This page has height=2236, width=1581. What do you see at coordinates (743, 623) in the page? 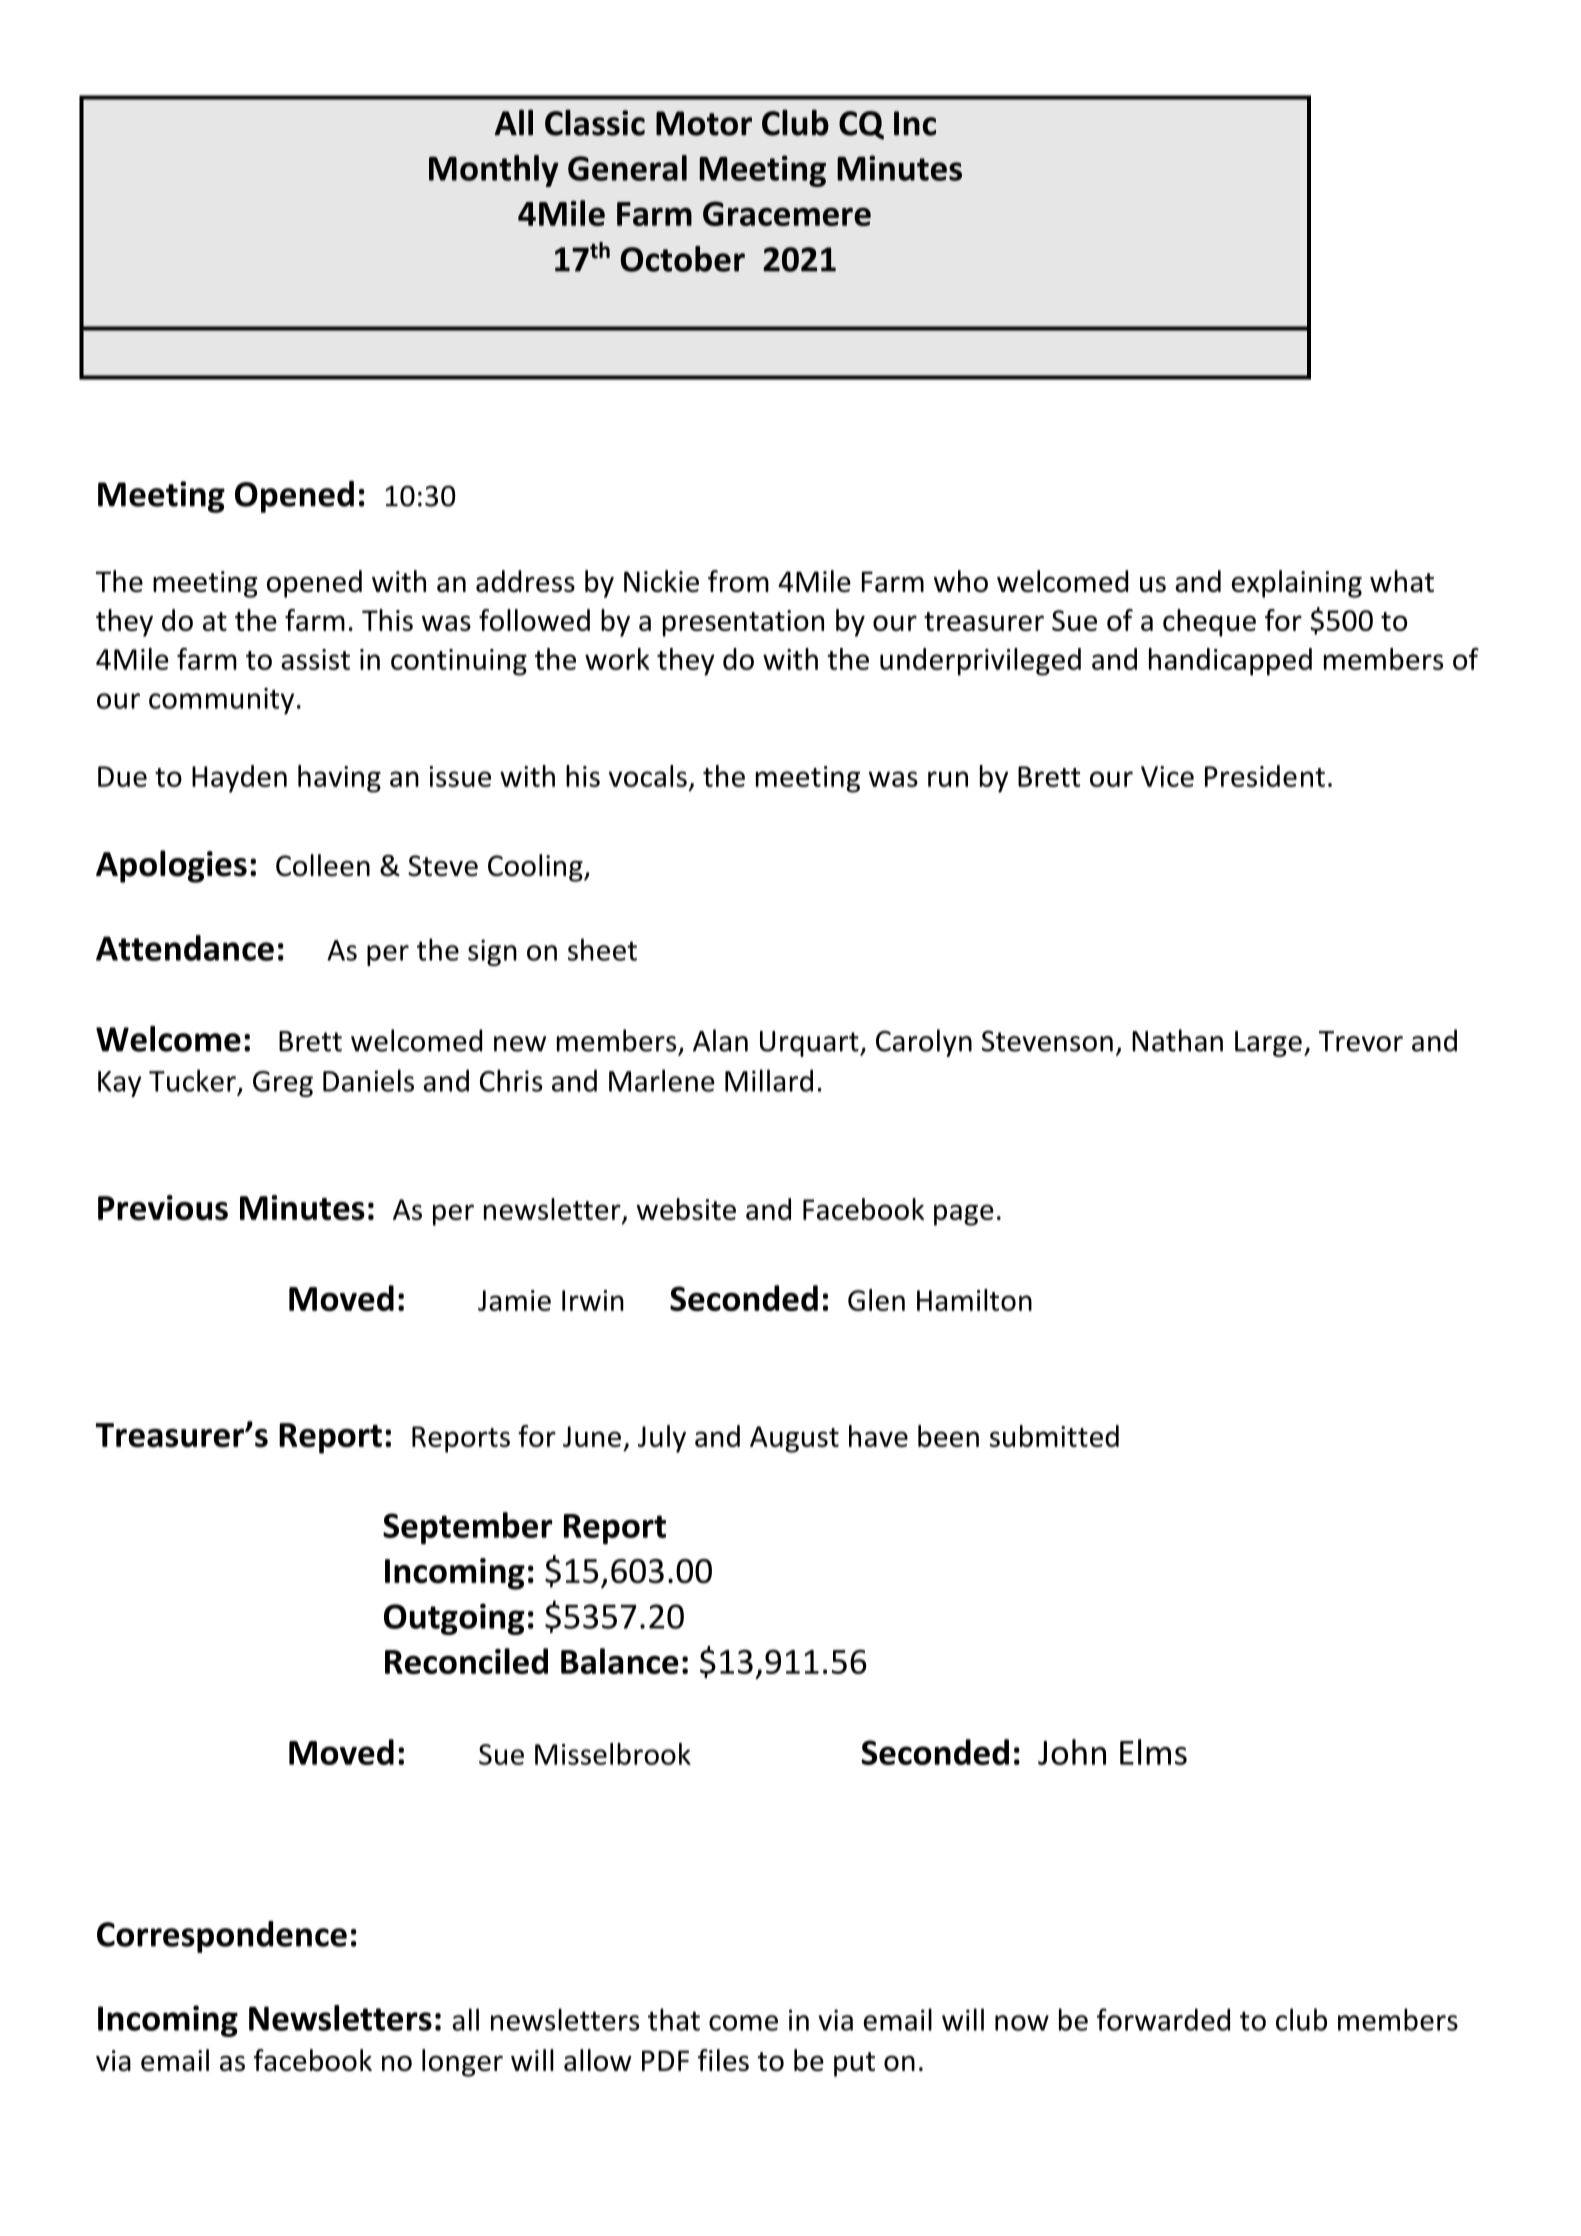
I see `presentation` at bounding box center [743, 623].
